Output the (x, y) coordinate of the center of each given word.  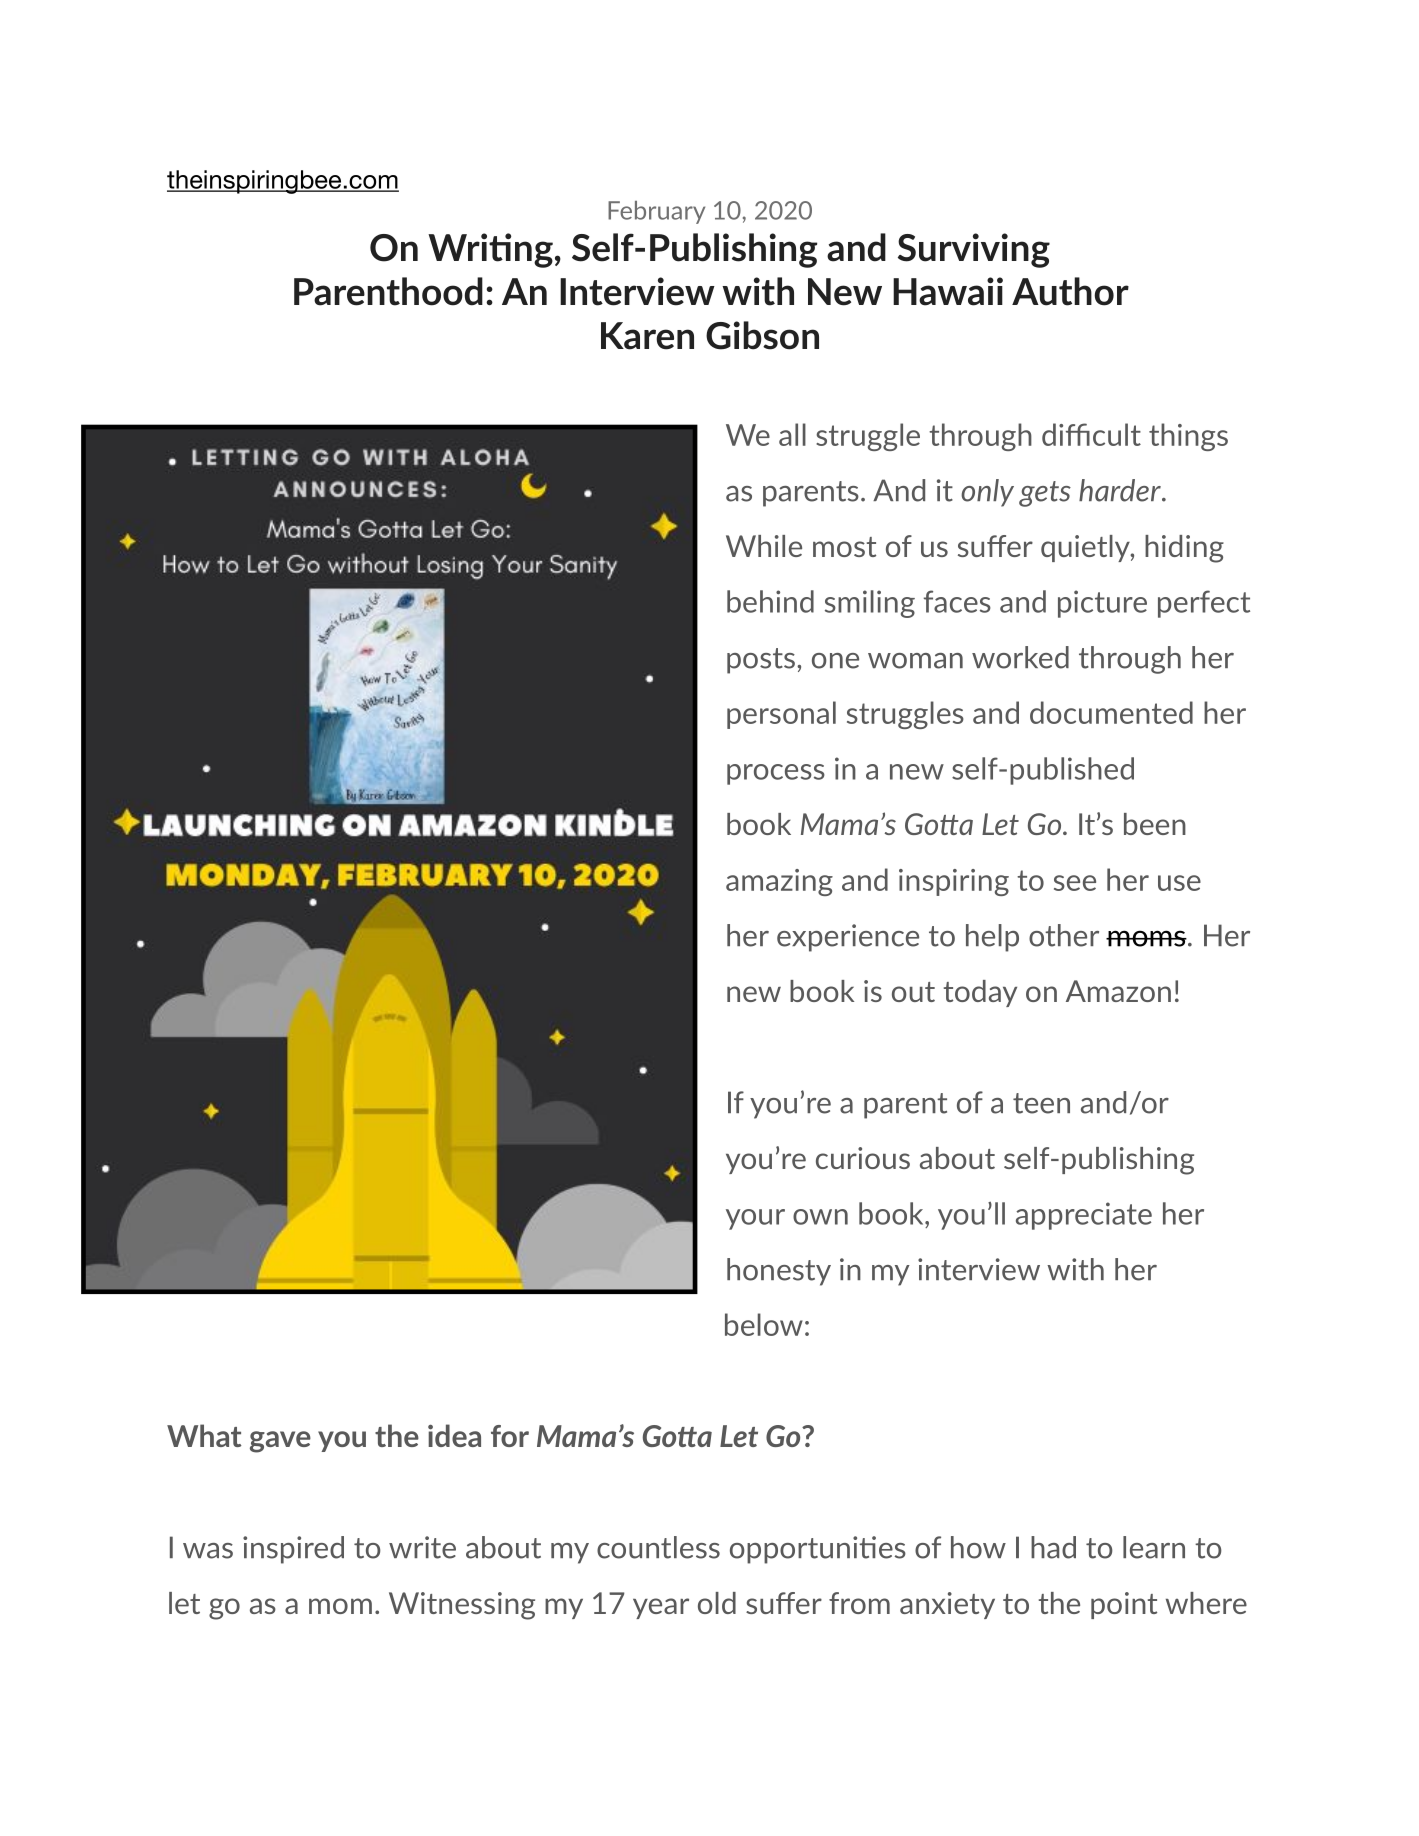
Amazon (1118, 991)
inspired (293, 1550)
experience (848, 938)
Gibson (762, 335)
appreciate (1084, 1216)
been (1155, 824)
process (776, 774)
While (764, 546)
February (656, 212)
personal (781, 715)
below (764, 1324)
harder (1121, 490)
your (755, 1219)
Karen (647, 336)
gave (280, 1442)
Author (1070, 291)
